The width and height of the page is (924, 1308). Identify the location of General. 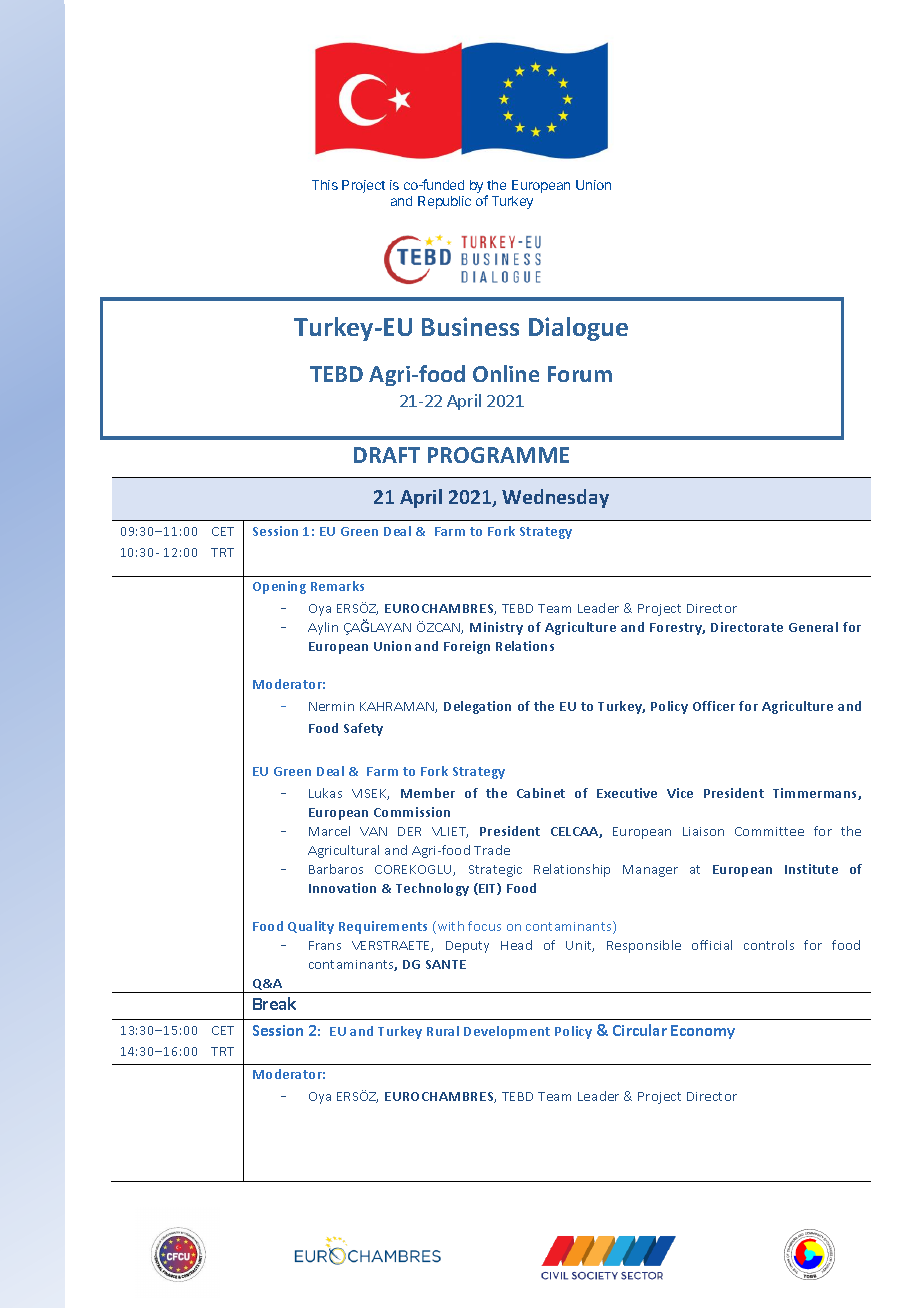
(813, 627).
